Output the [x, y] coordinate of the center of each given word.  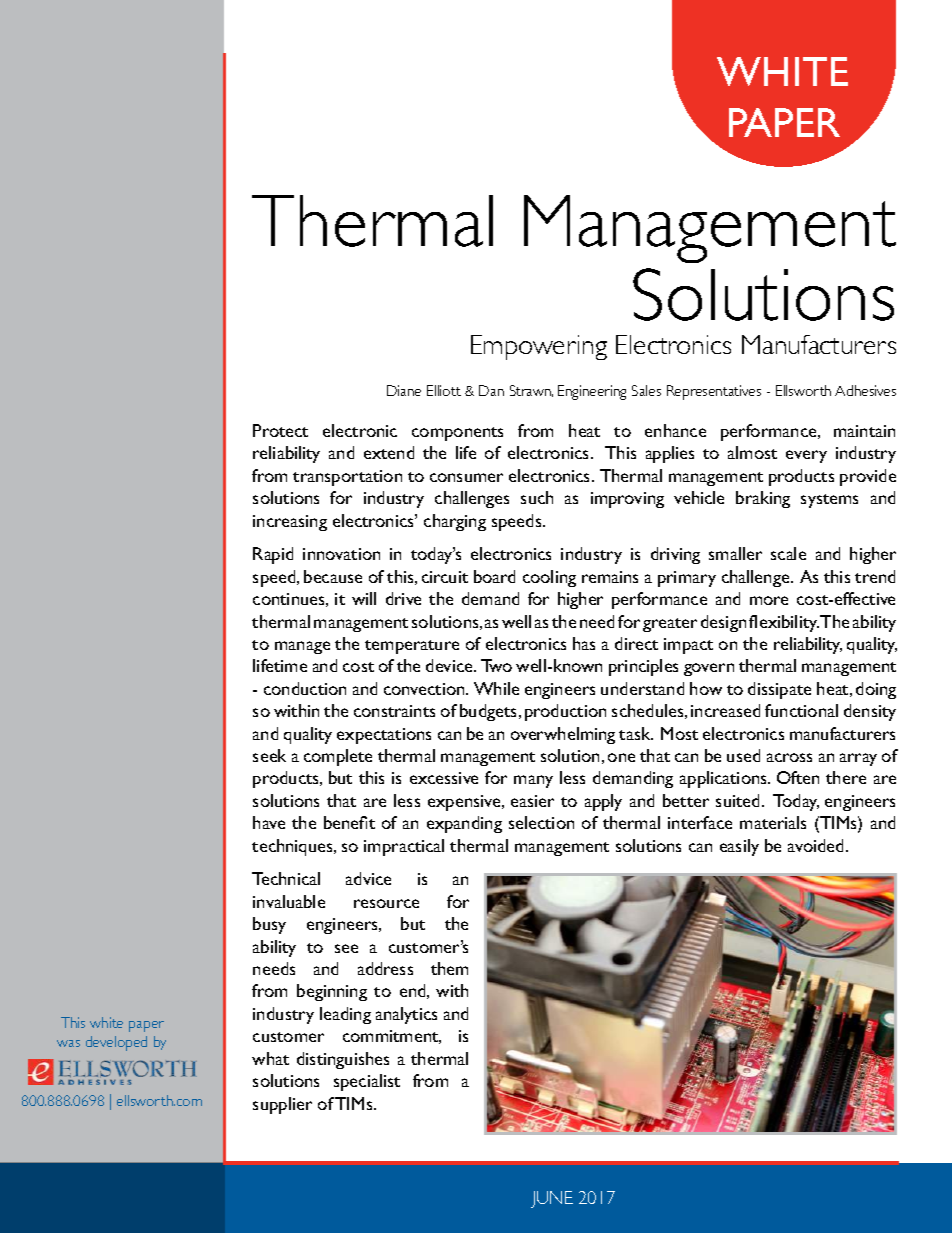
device [450, 665]
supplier [282, 1105]
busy [269, 925]
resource [386, 903]
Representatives [714, 392]
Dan [491, 390]
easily [739, 847]
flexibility [784, 623]
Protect [280, 430]
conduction [305, 688]
